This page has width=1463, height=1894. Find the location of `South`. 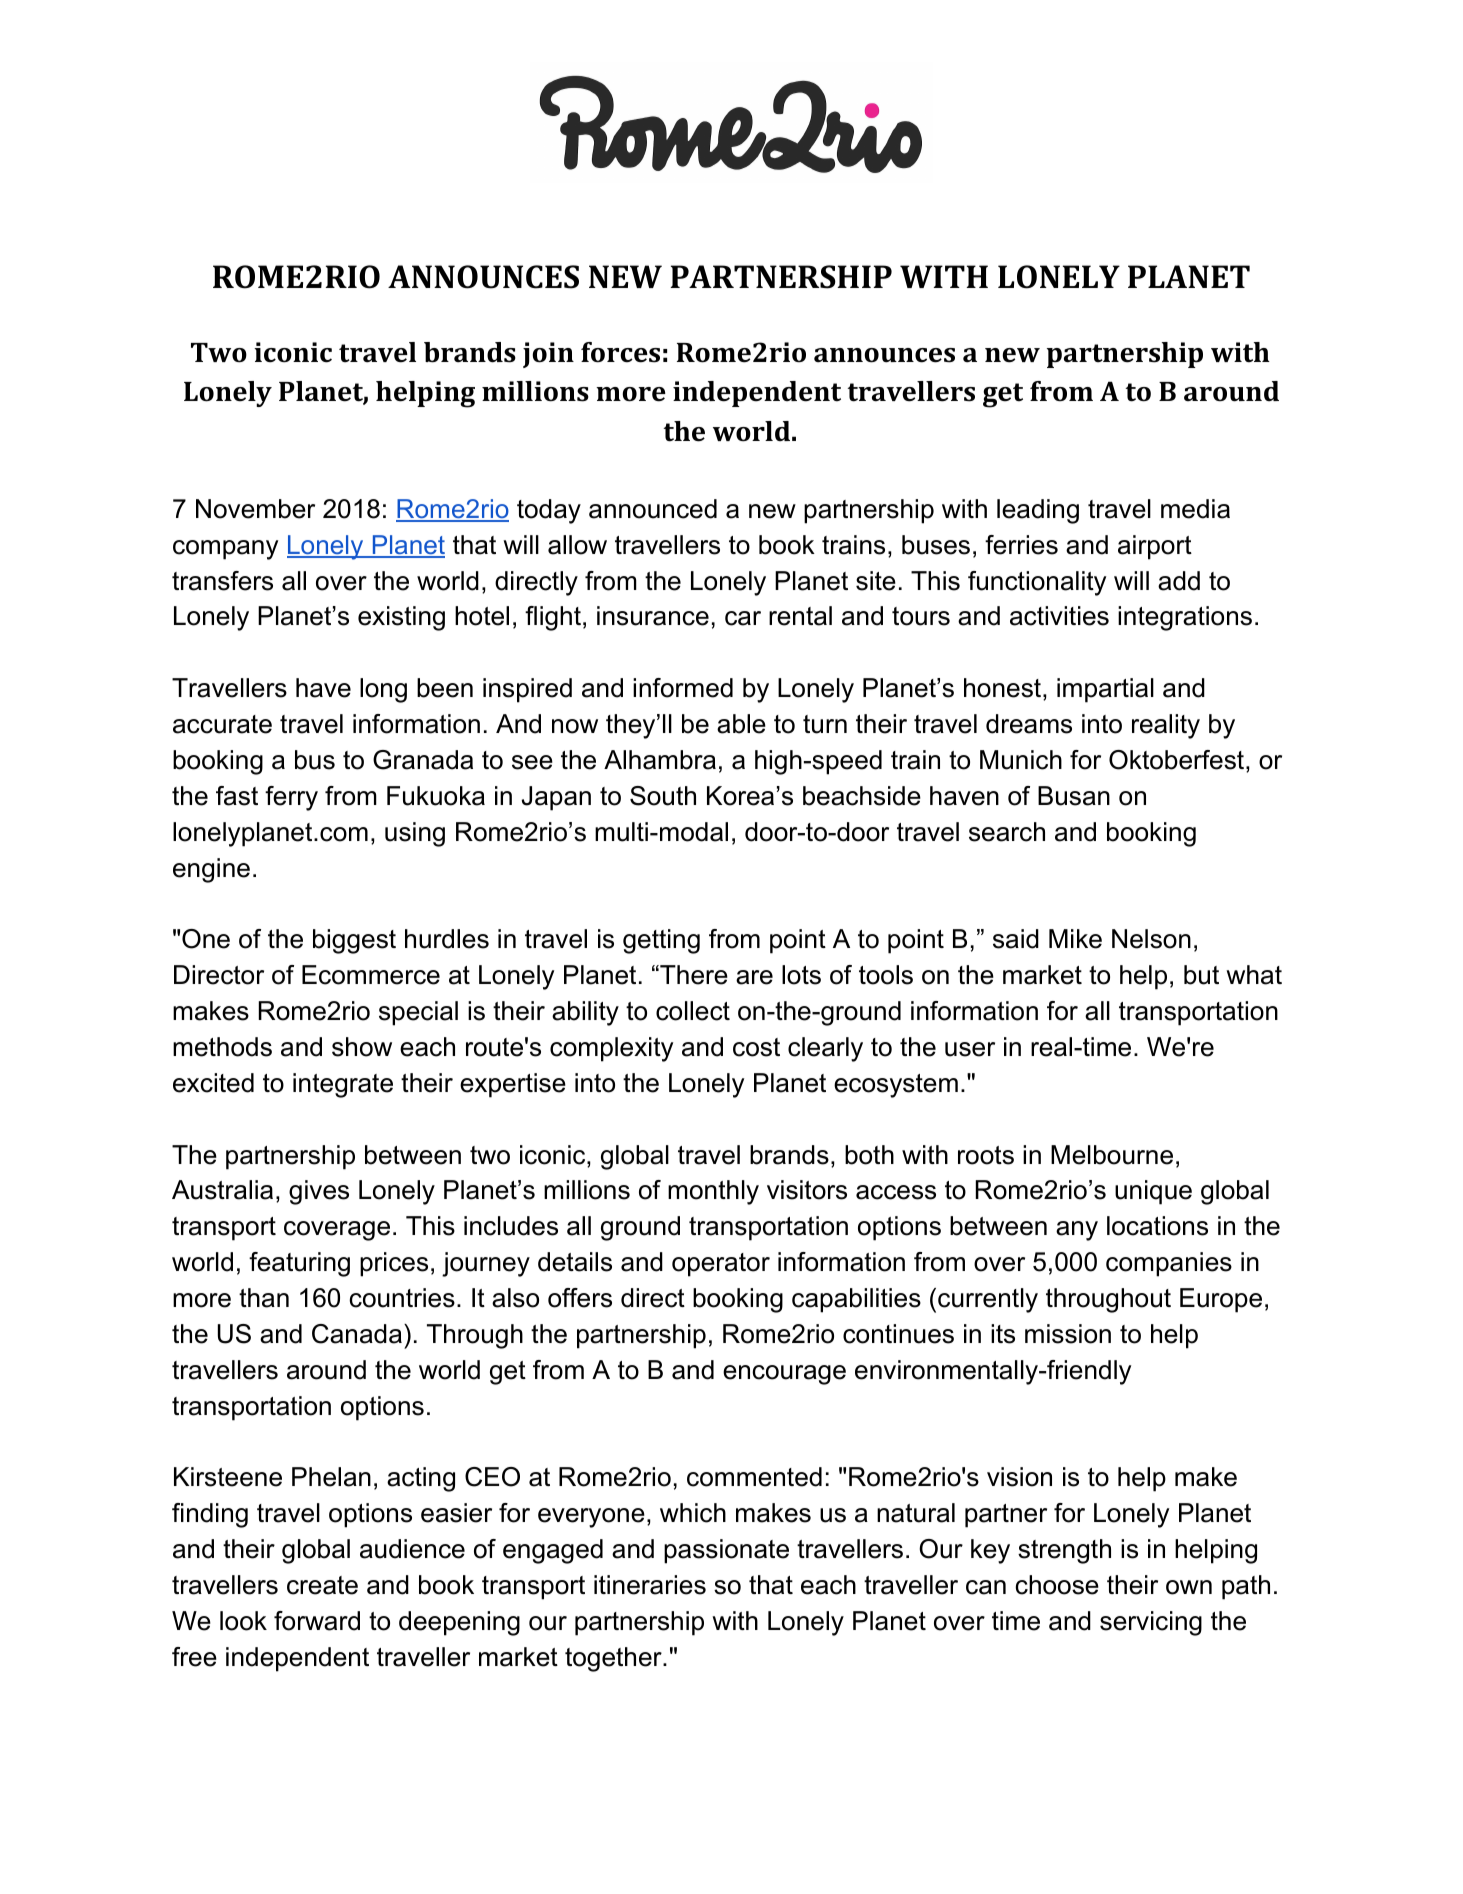

South is located at coordinates (663, 796).
